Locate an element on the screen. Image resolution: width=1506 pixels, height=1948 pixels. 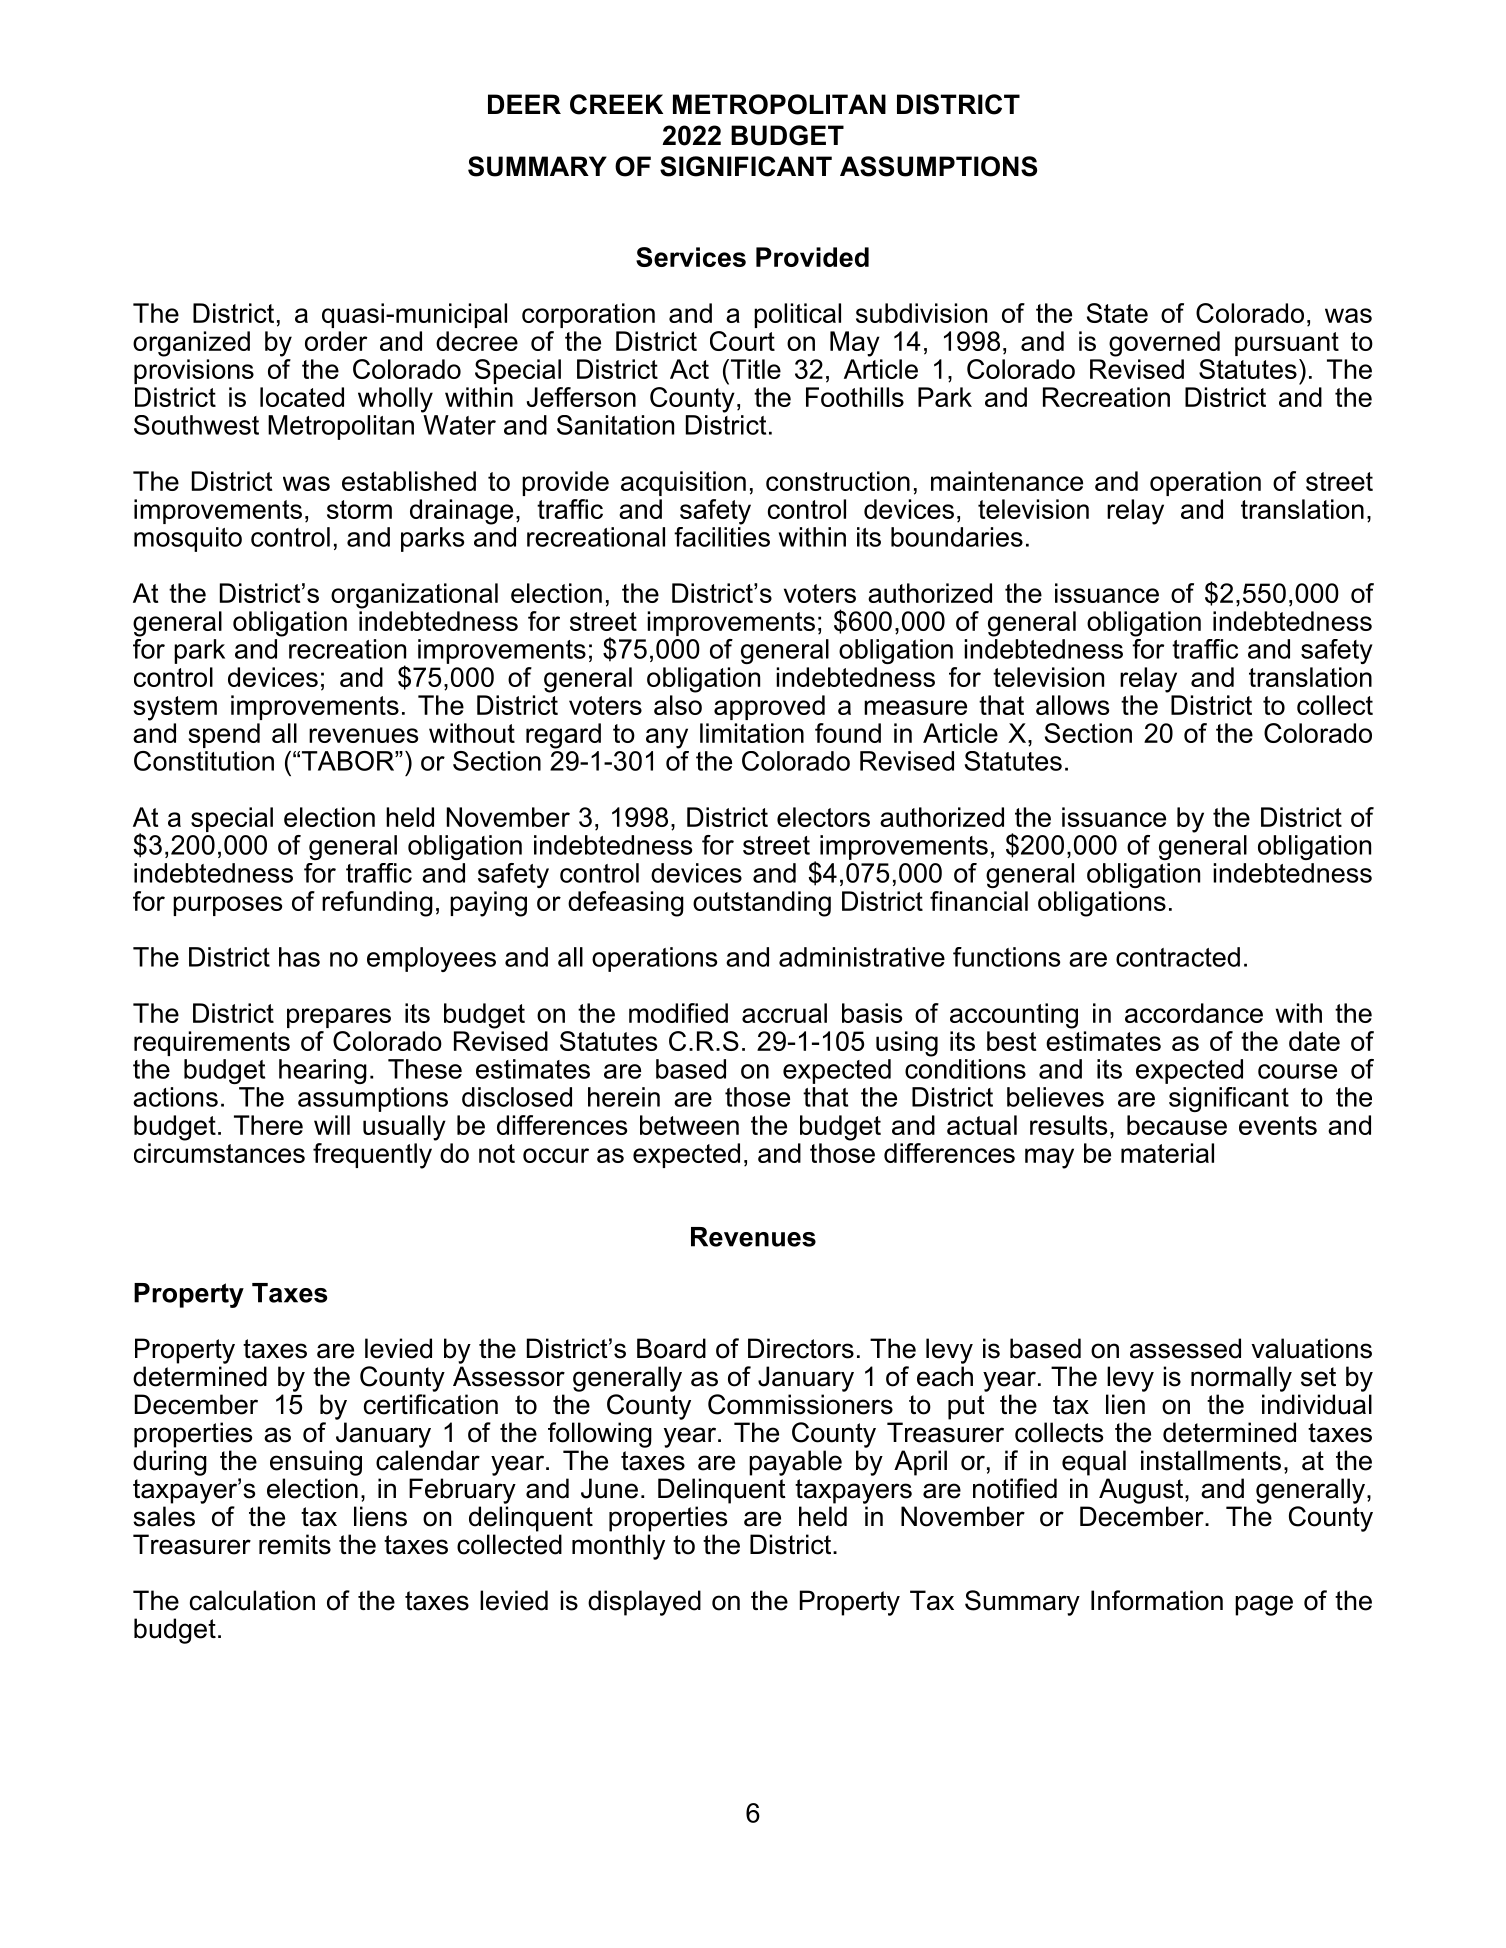
contracted is located at coordinates (1178, 957).
